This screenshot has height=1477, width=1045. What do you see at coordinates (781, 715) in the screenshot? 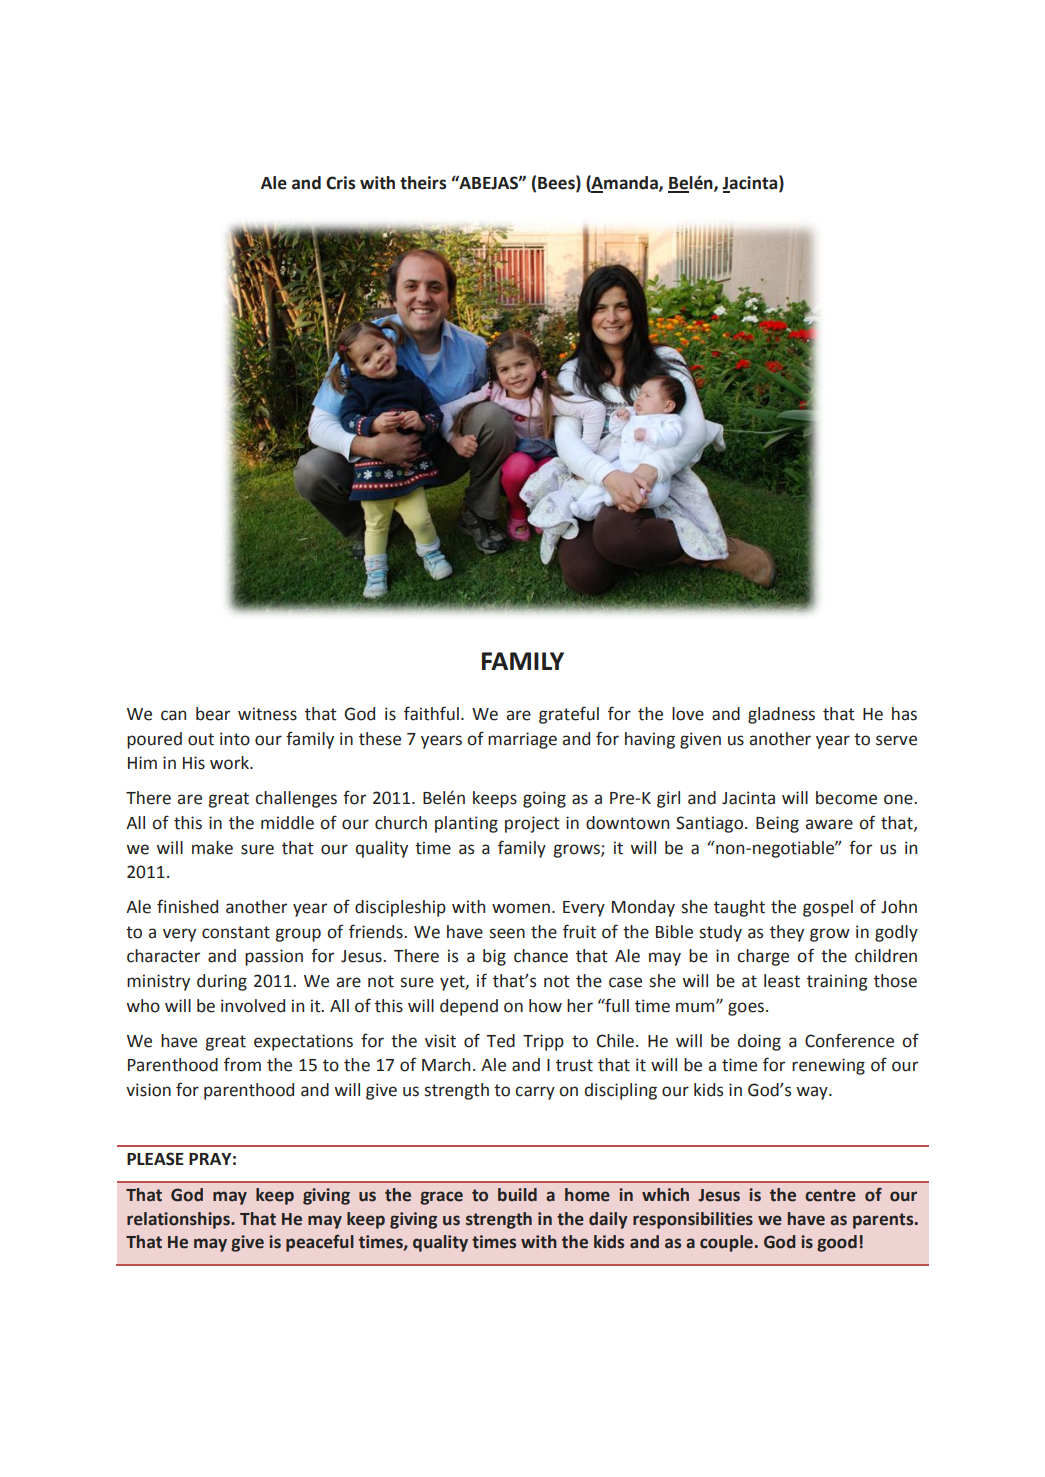
I see `gladness` at bounding box center [781, 715].
